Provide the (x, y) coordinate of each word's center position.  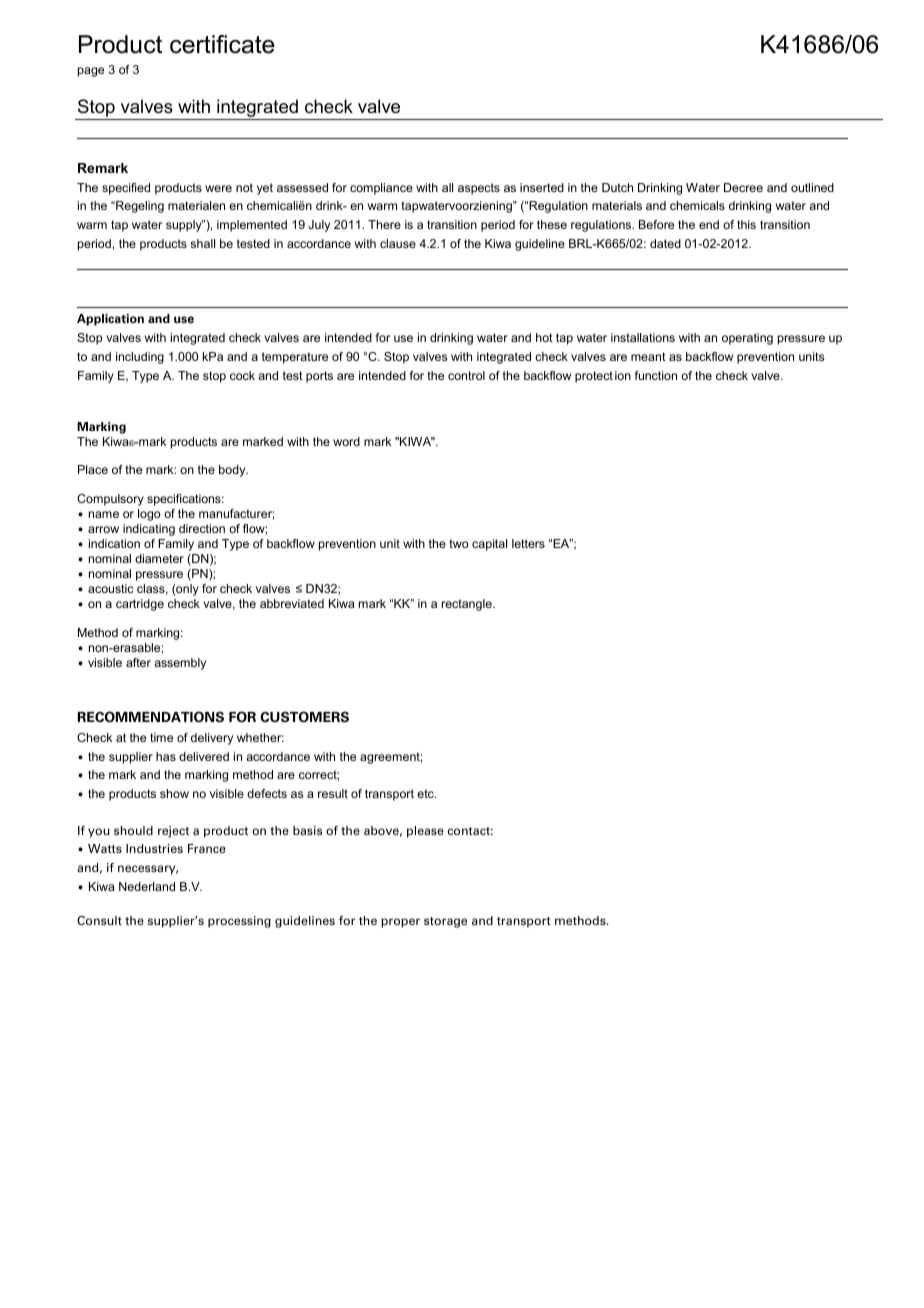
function (656, 375)
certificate (222, 44)
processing (239, 922)
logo (149, 515)
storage (445, 922)
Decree (743, 187)
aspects (479, 189)
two (459, 543)
